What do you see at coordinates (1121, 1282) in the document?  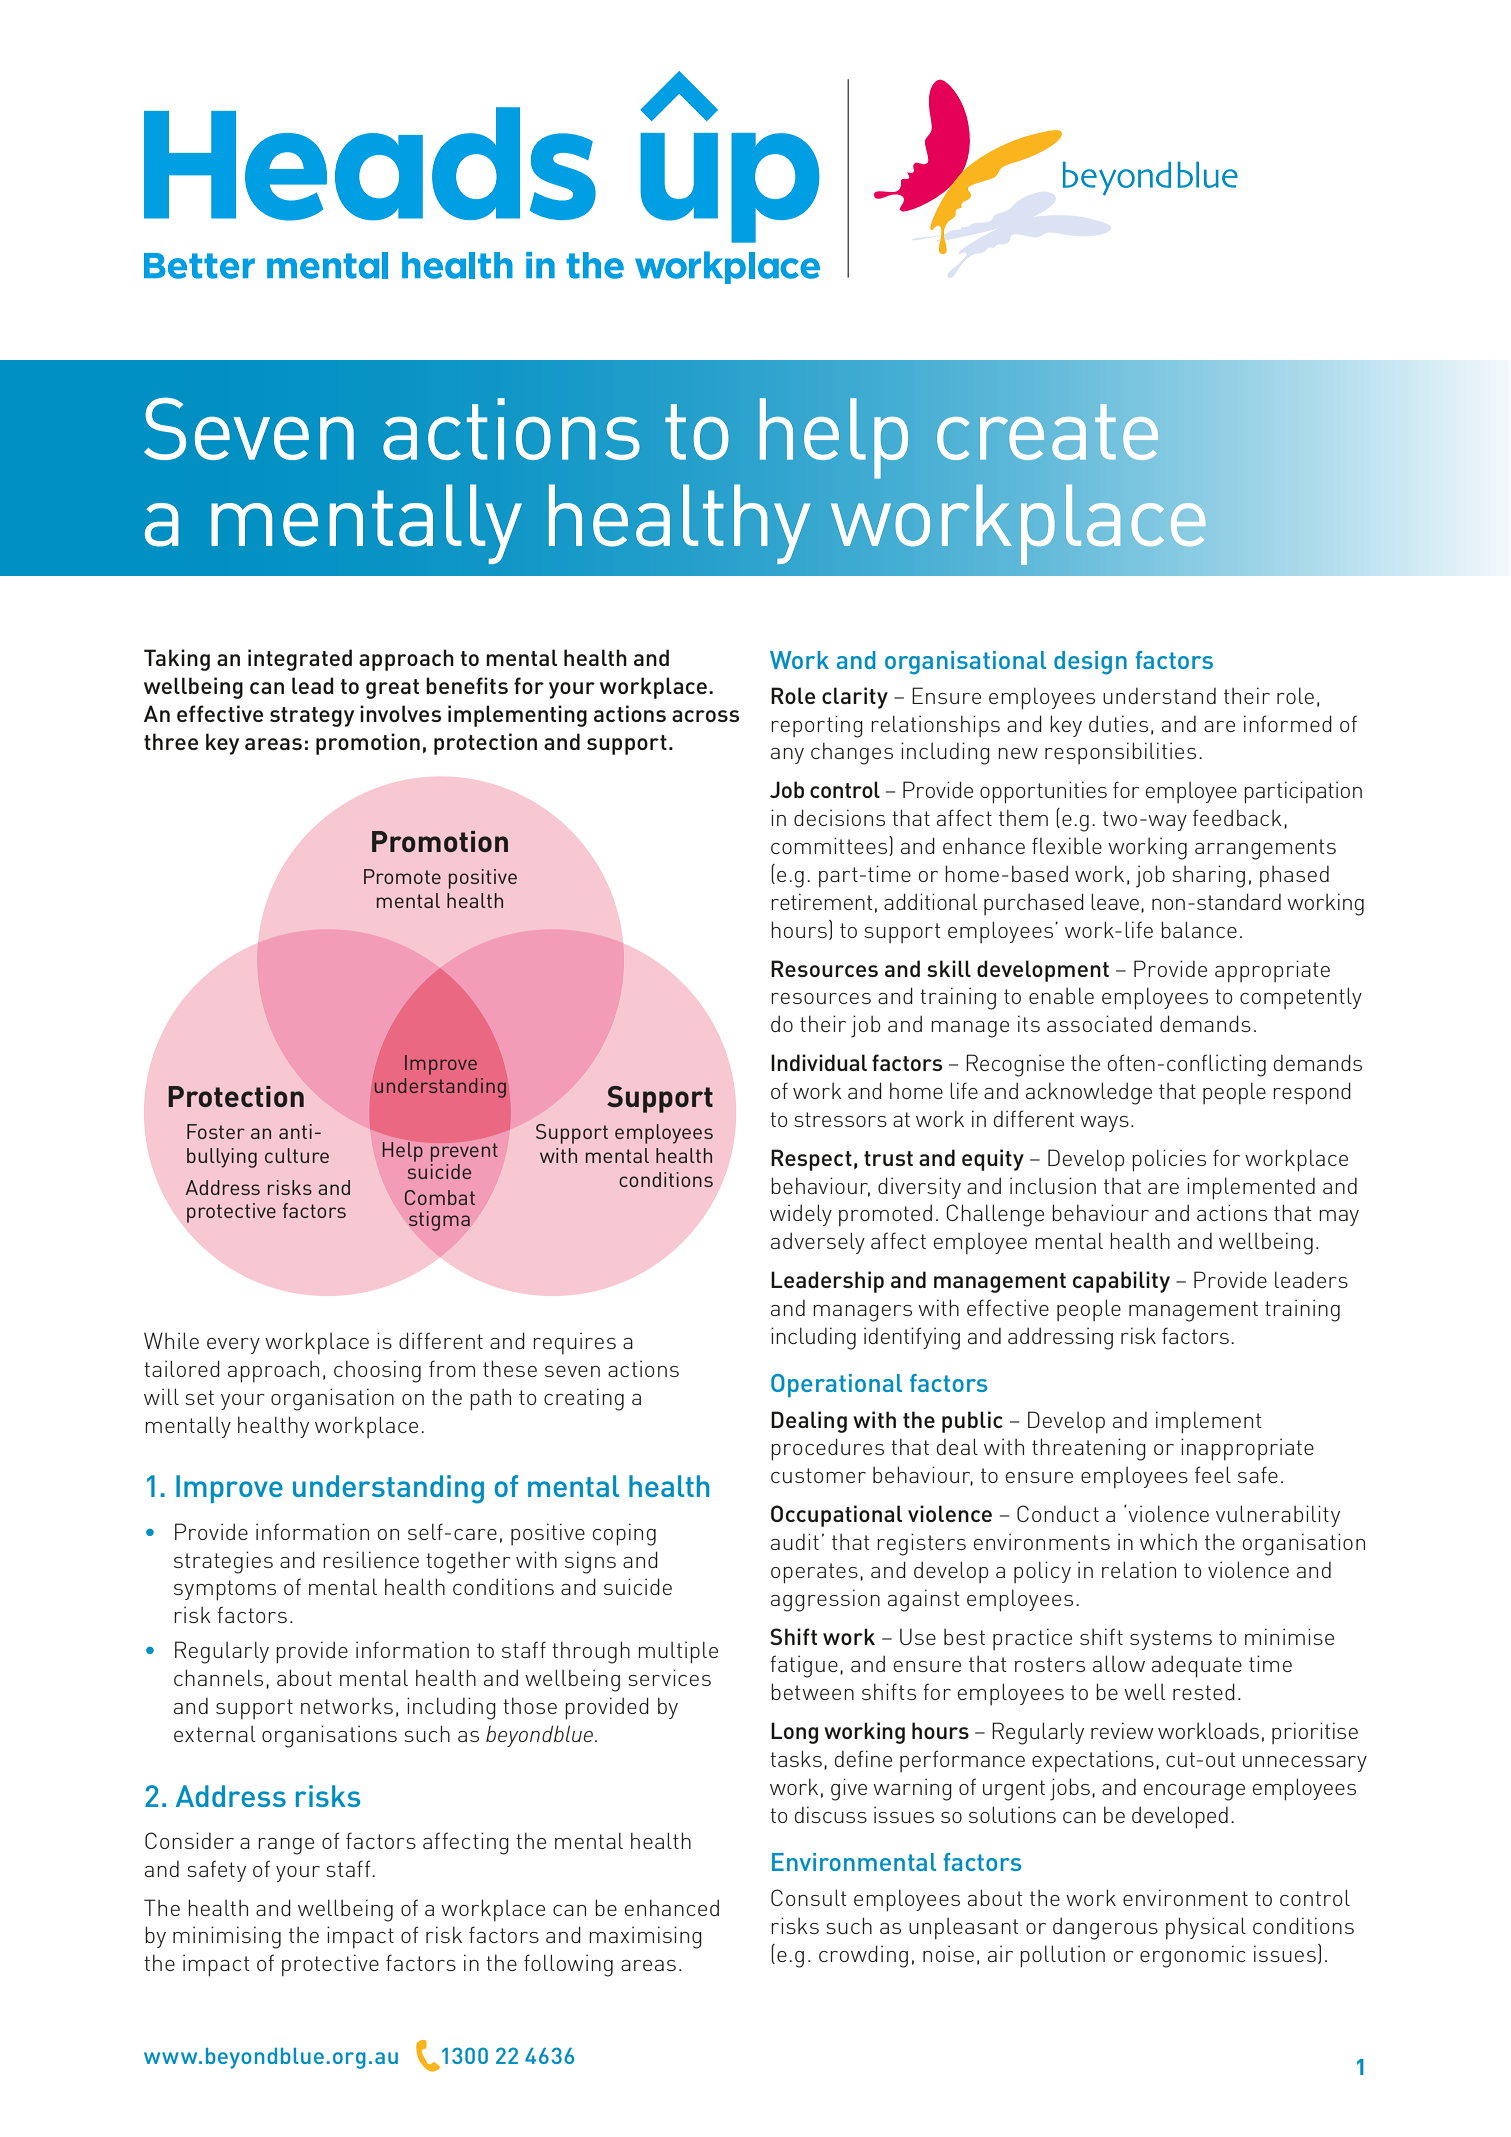 I see `capability` at bounding box center [1121, 1282].
